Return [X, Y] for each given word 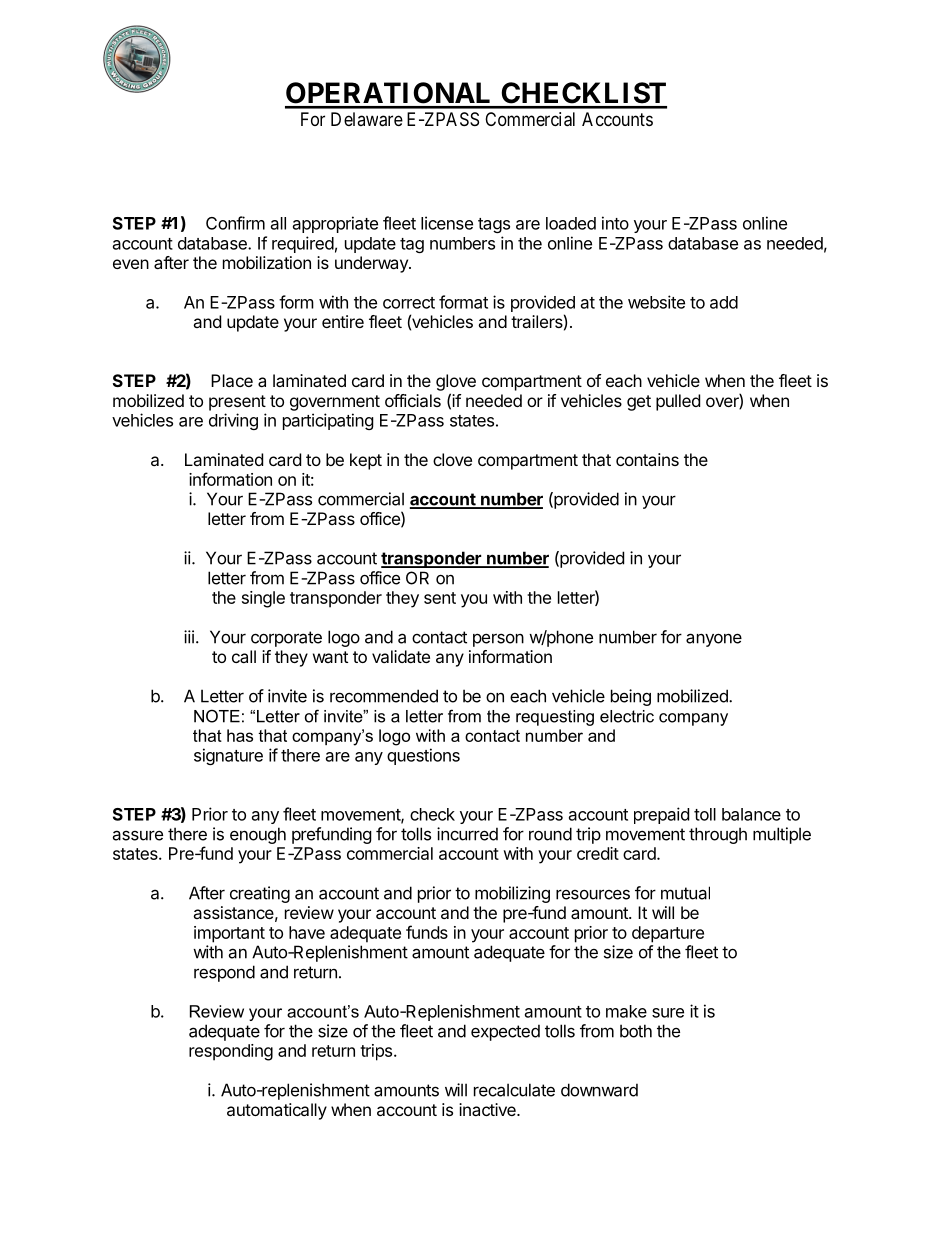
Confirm [235, 223]
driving [233, 421]
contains [647, 459]
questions [423, 756]
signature [228, 756]
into [615, 223]
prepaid [661, 815]
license [447, 223]
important [229, 934]
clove [452, 459]
